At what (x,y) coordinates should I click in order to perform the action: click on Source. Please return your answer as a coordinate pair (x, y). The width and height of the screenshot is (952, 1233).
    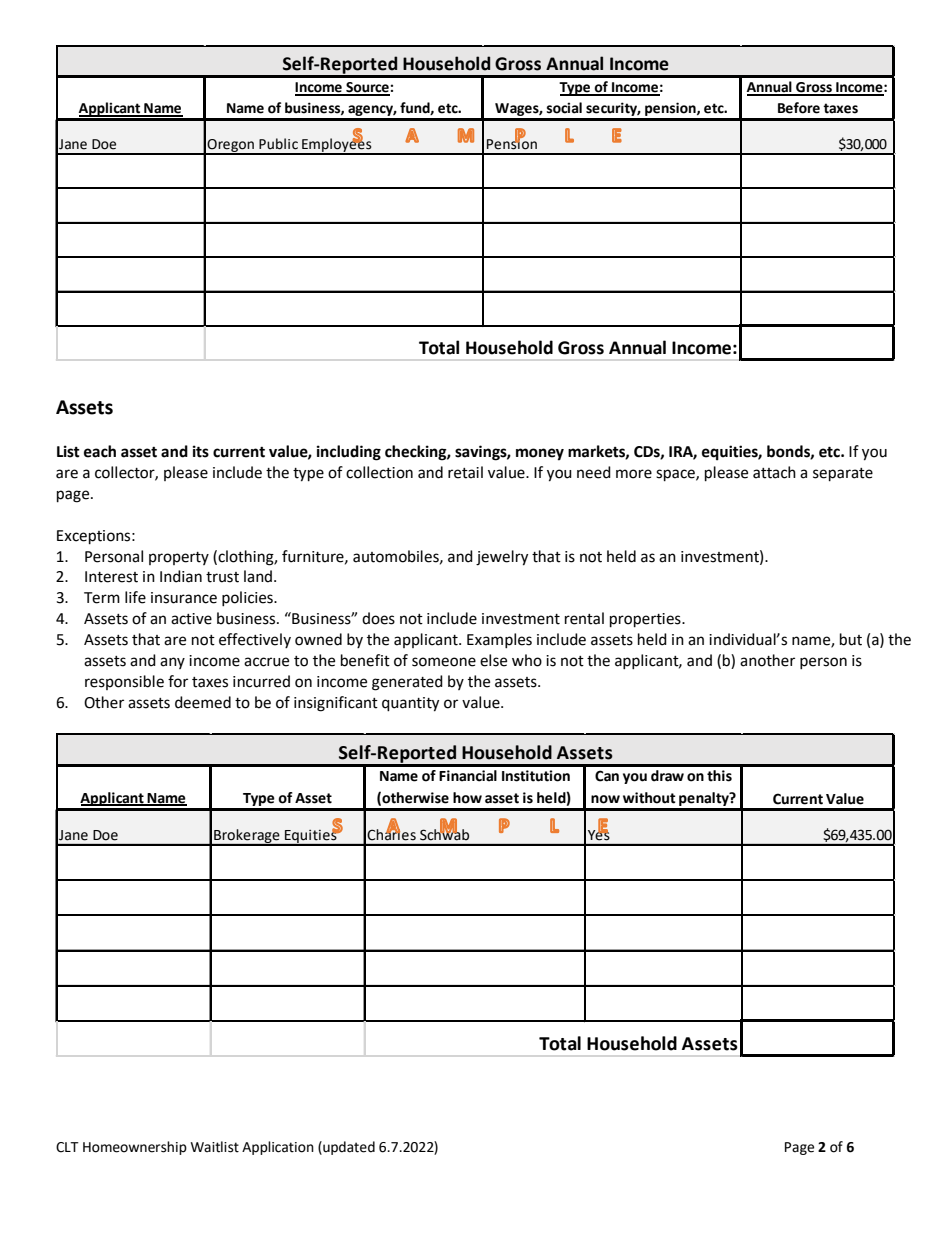
    Looking at the image, I should click on (367, 88).
